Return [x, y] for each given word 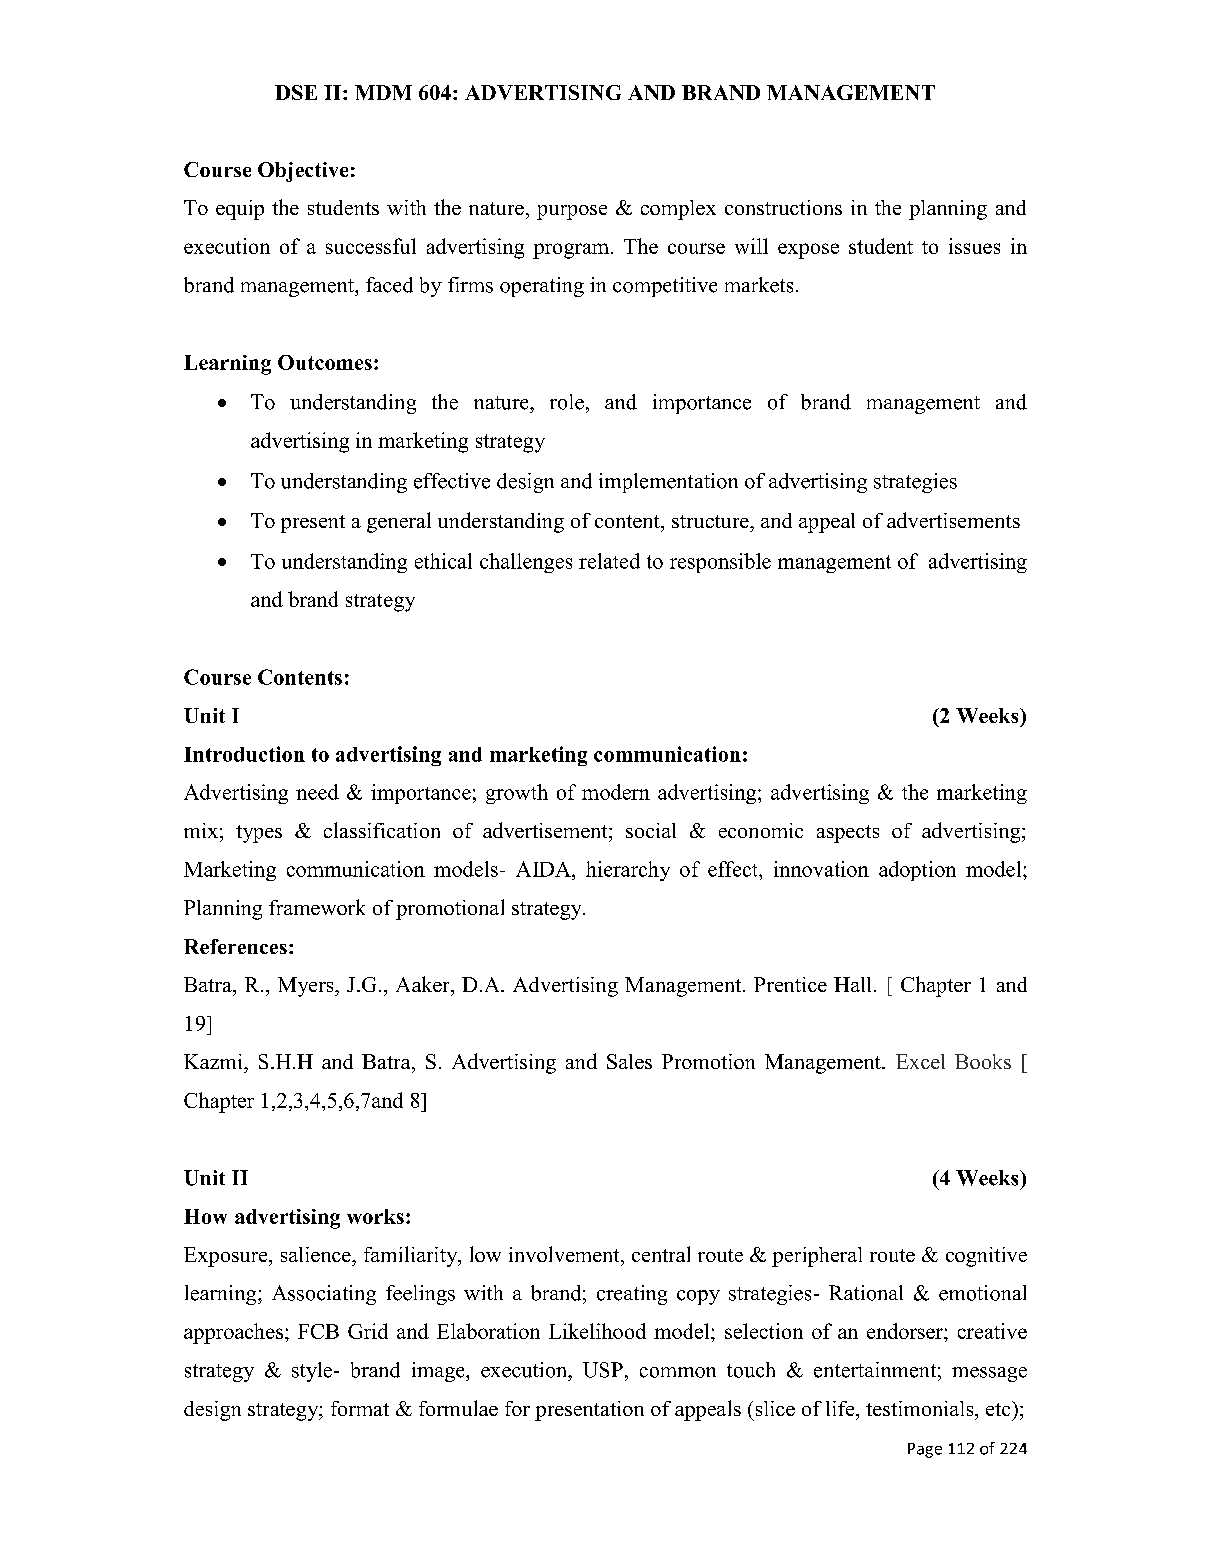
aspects [848, 834]
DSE [296, 92]
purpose [572, 212]
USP [603, 1370]
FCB [318, 1331]
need [317, 792]
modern [616, 792]
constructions [783, 207]
